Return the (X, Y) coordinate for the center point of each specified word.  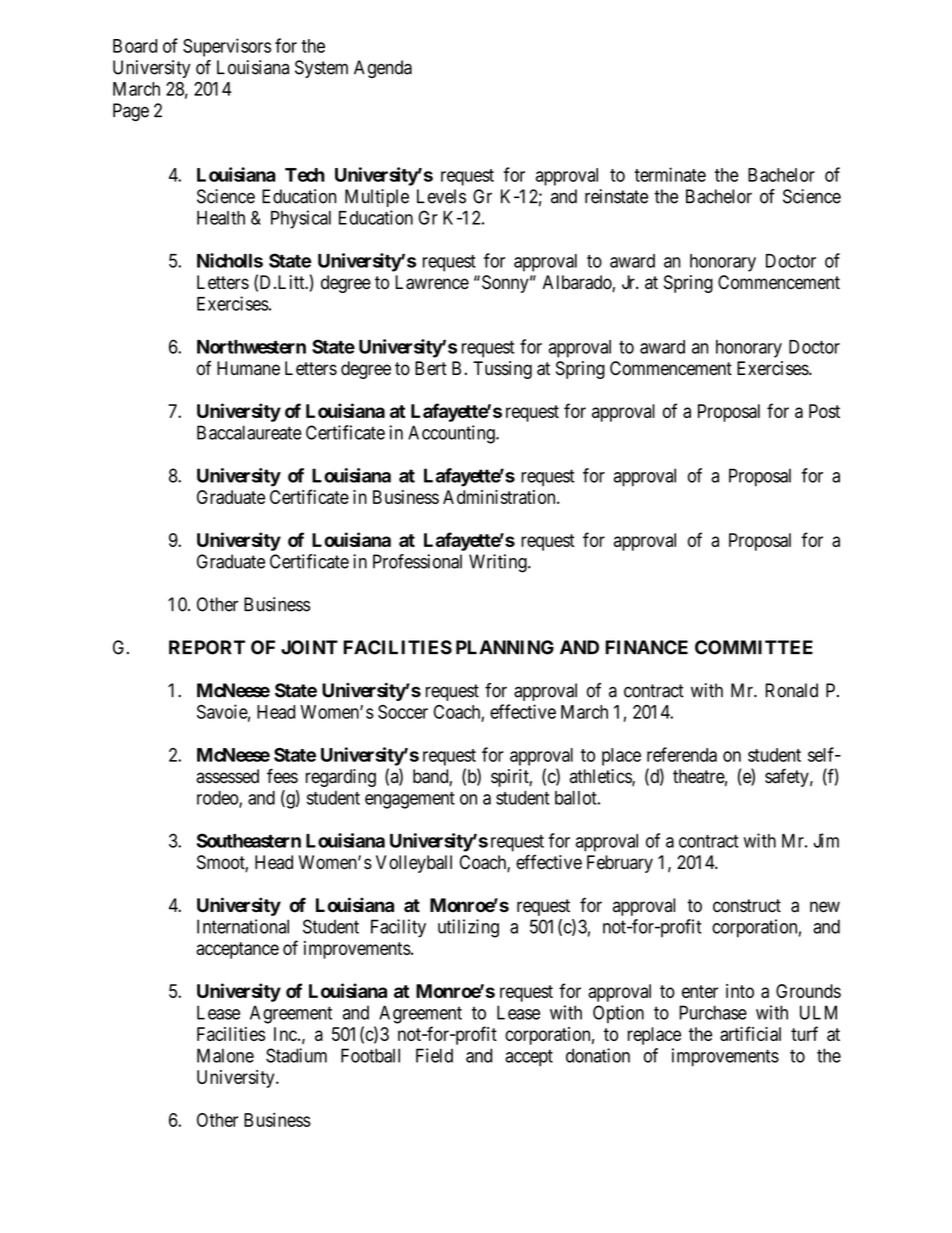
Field (434, 1055)
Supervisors (227, 47)
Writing (499, 563)
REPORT (207, 647)
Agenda (383, 69)
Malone (225, 1055)
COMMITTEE (754, 647)
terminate (670, 174)
